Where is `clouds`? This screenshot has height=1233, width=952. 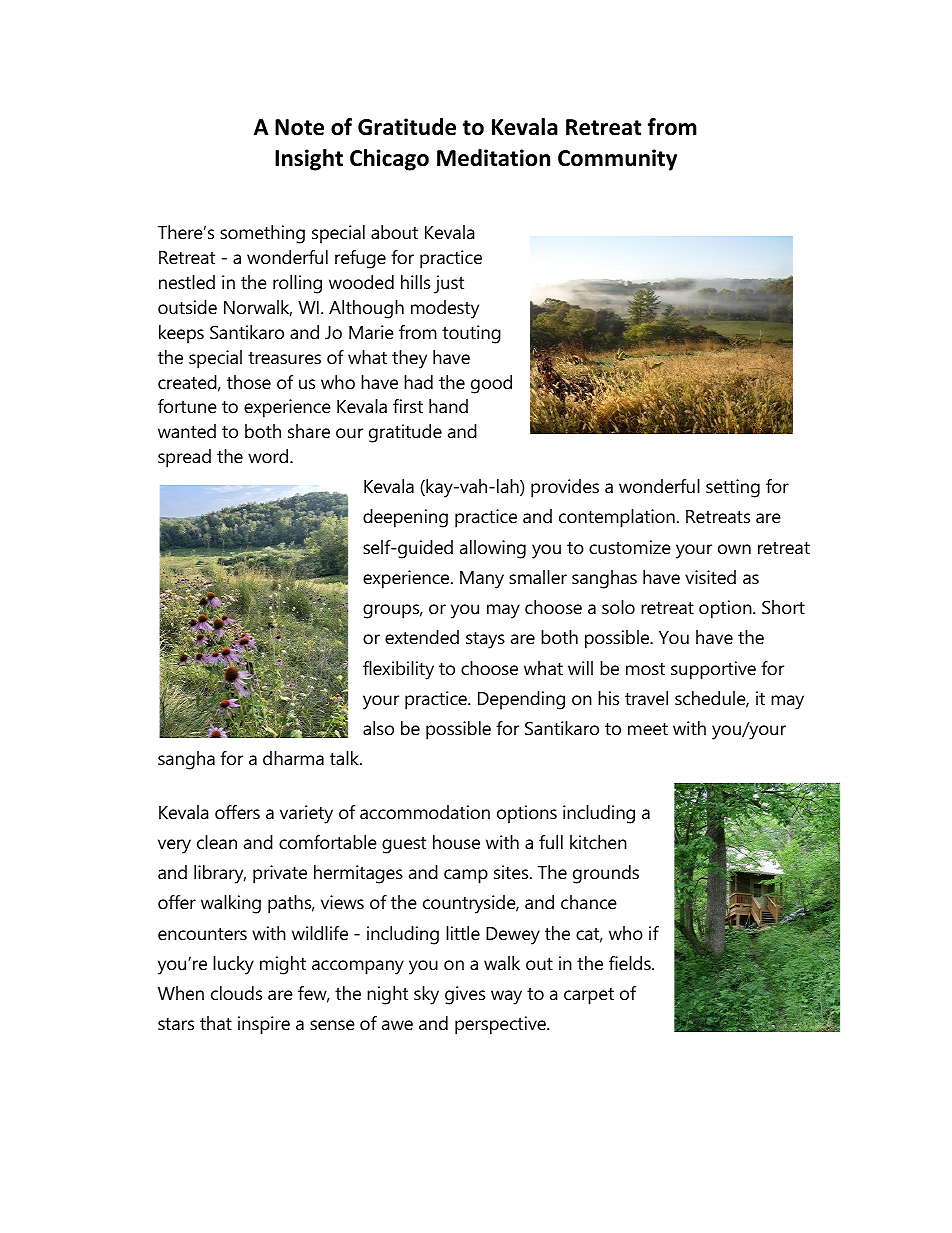 clouds is located at coordinates (236, 993).
